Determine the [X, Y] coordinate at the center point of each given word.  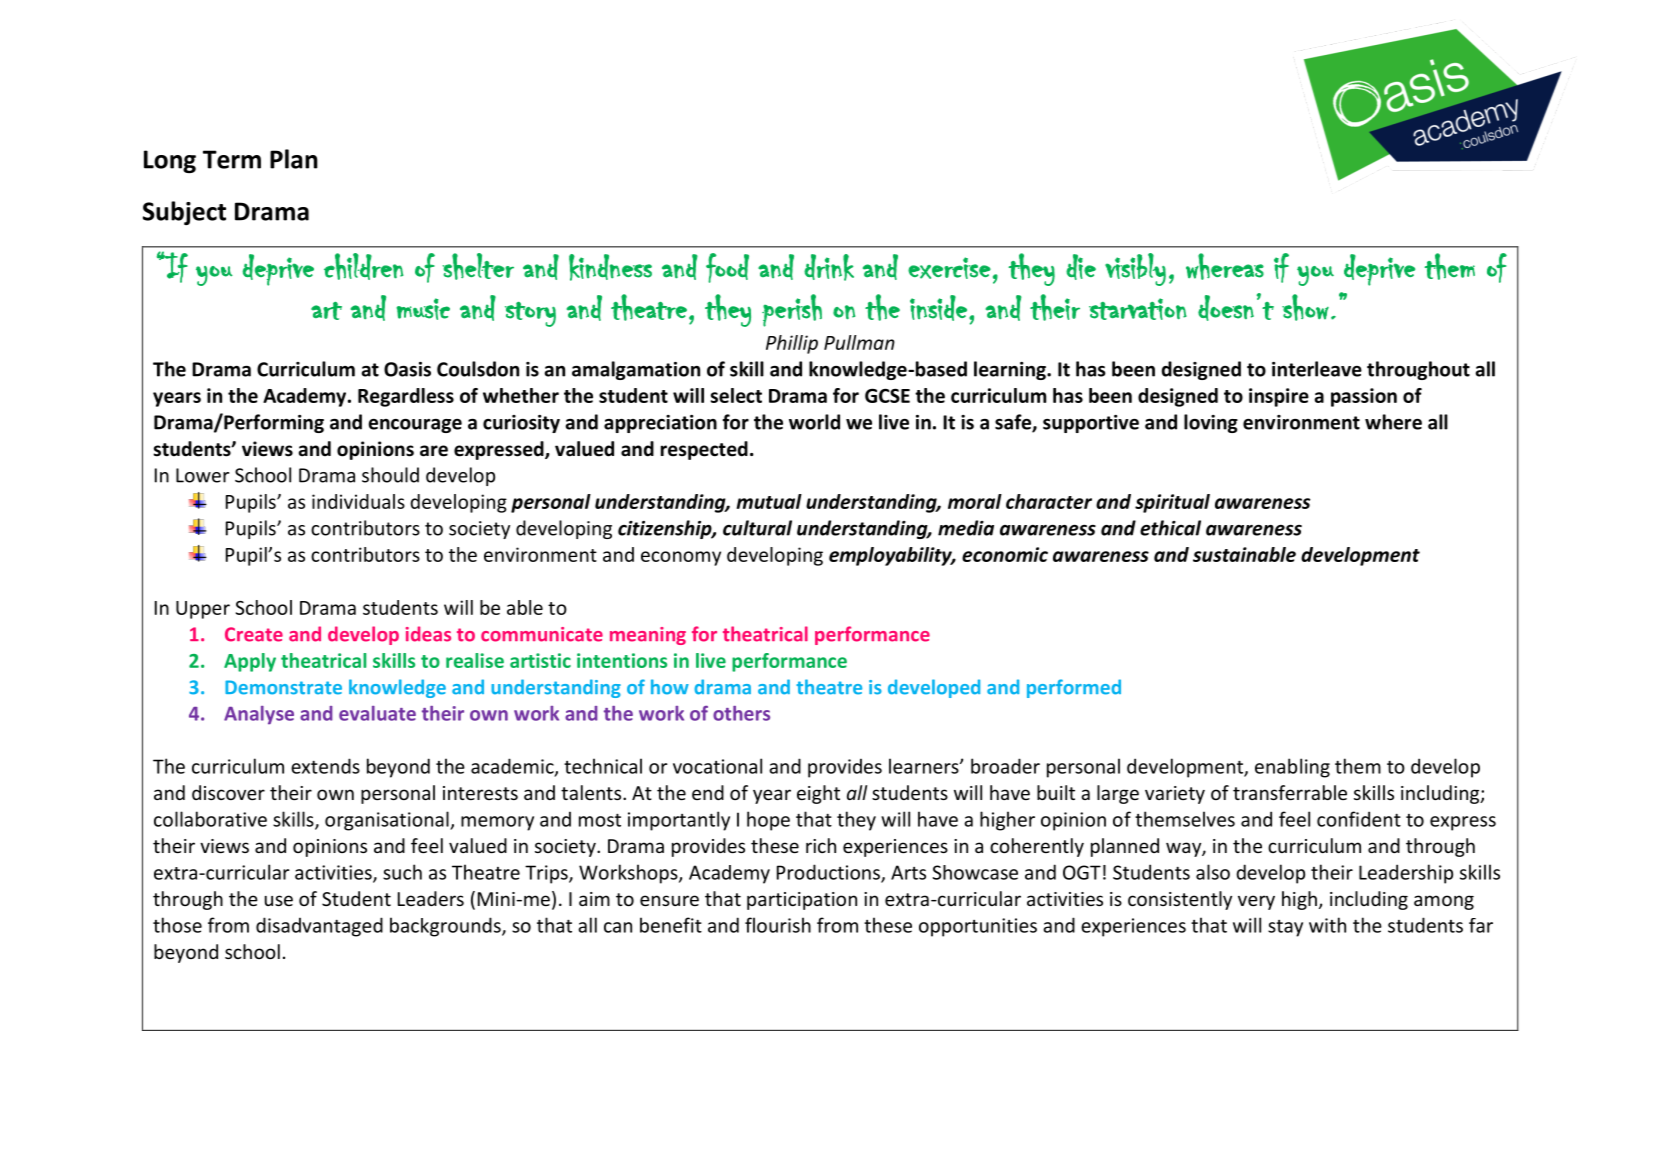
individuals [358, 501]
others [741, 713]
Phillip [792, 344]
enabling [1292, 768]
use [279, 900]
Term [232, 159]
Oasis [407, 369]
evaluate [377, 713]
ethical [1170, 528]
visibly [1135, 269]
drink [829, 267]
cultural [757, 528]
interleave [1317, 369]
